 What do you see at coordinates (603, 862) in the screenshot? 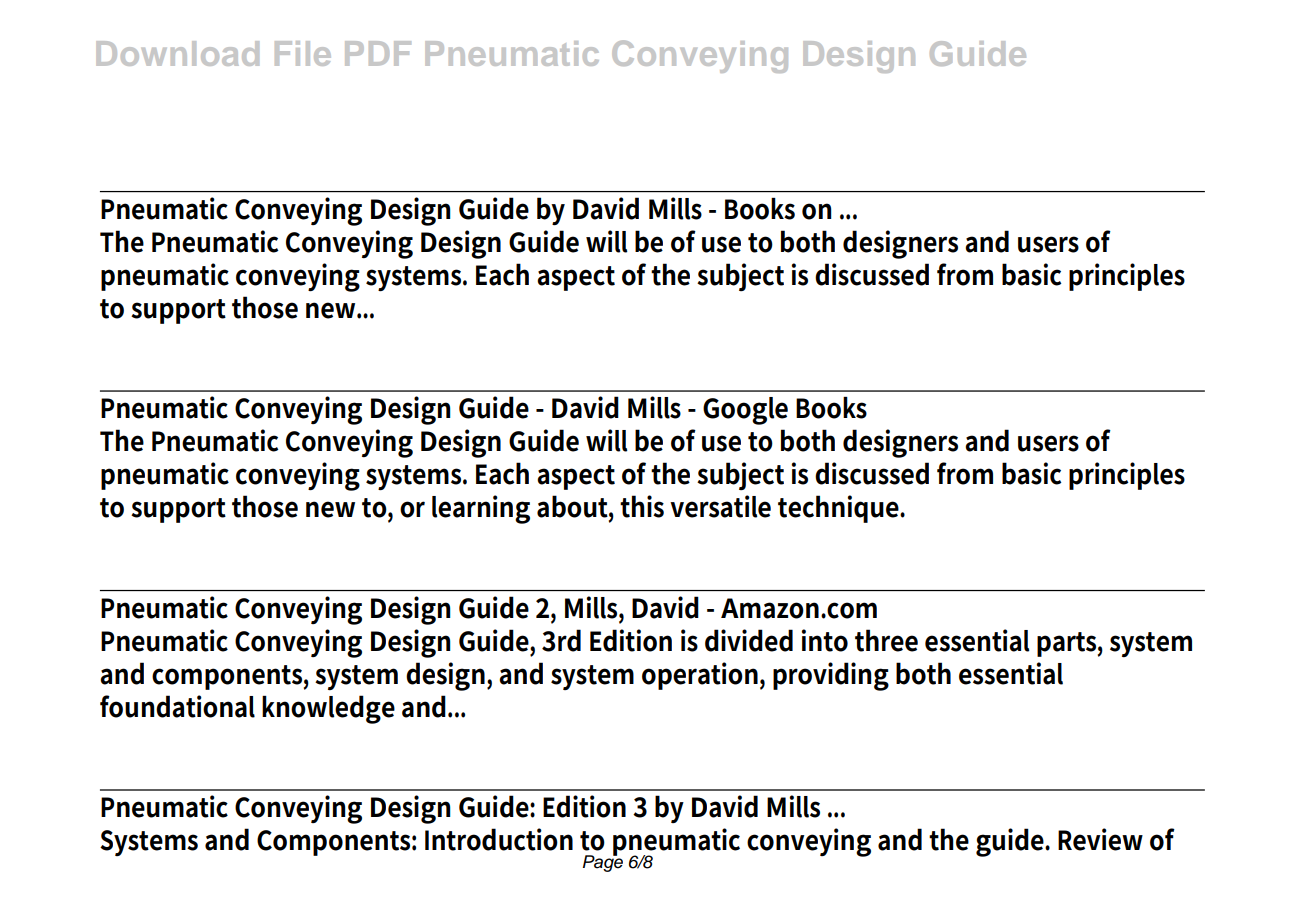
I see `Page` at bounding box center [603, 862].
